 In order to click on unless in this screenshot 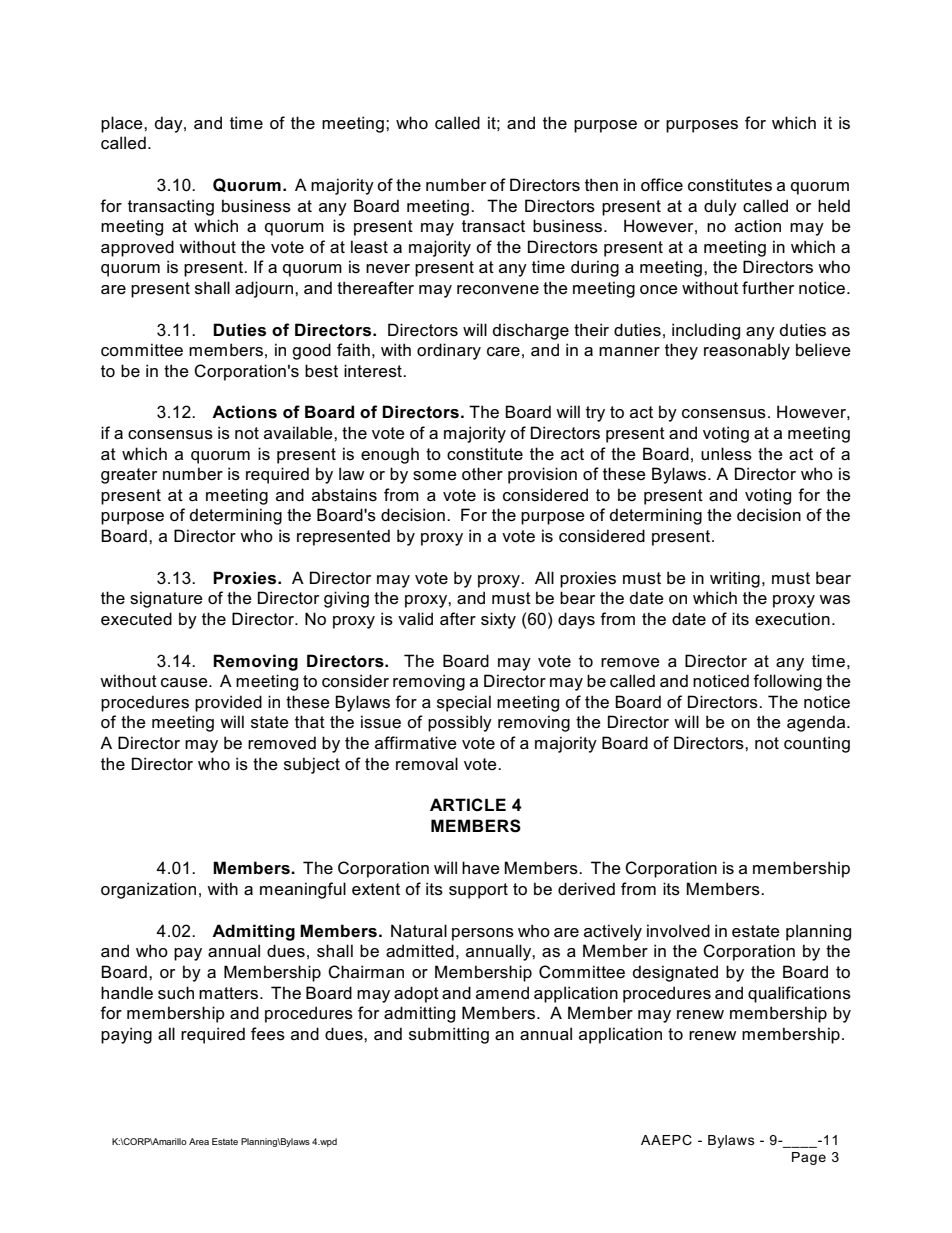, I will do `click(726, 454)`.
